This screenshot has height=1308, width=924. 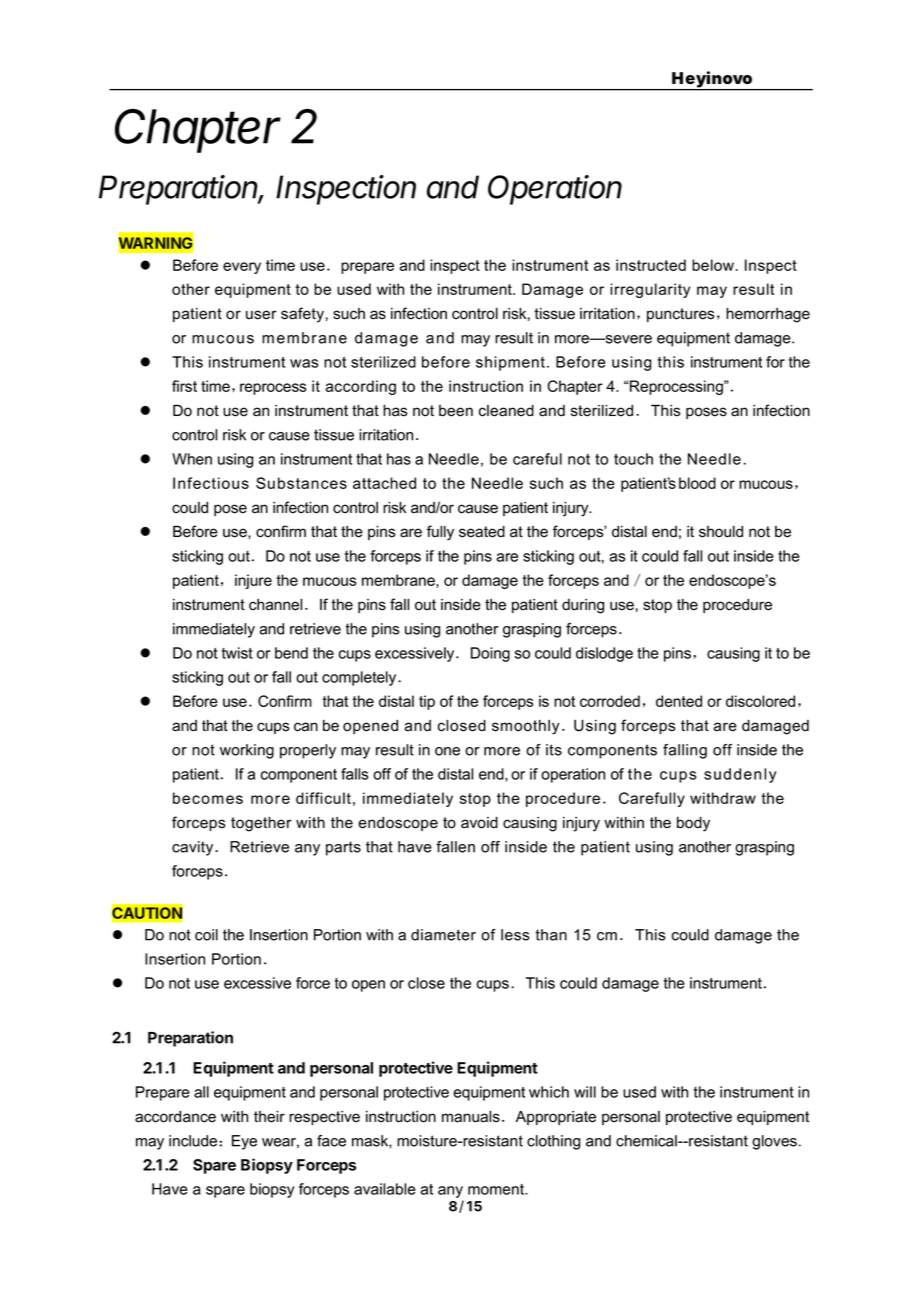 What do you see at coordinates (510, 363) in the screenshot?
I see `shipment` at bounding box center [510, 363].
